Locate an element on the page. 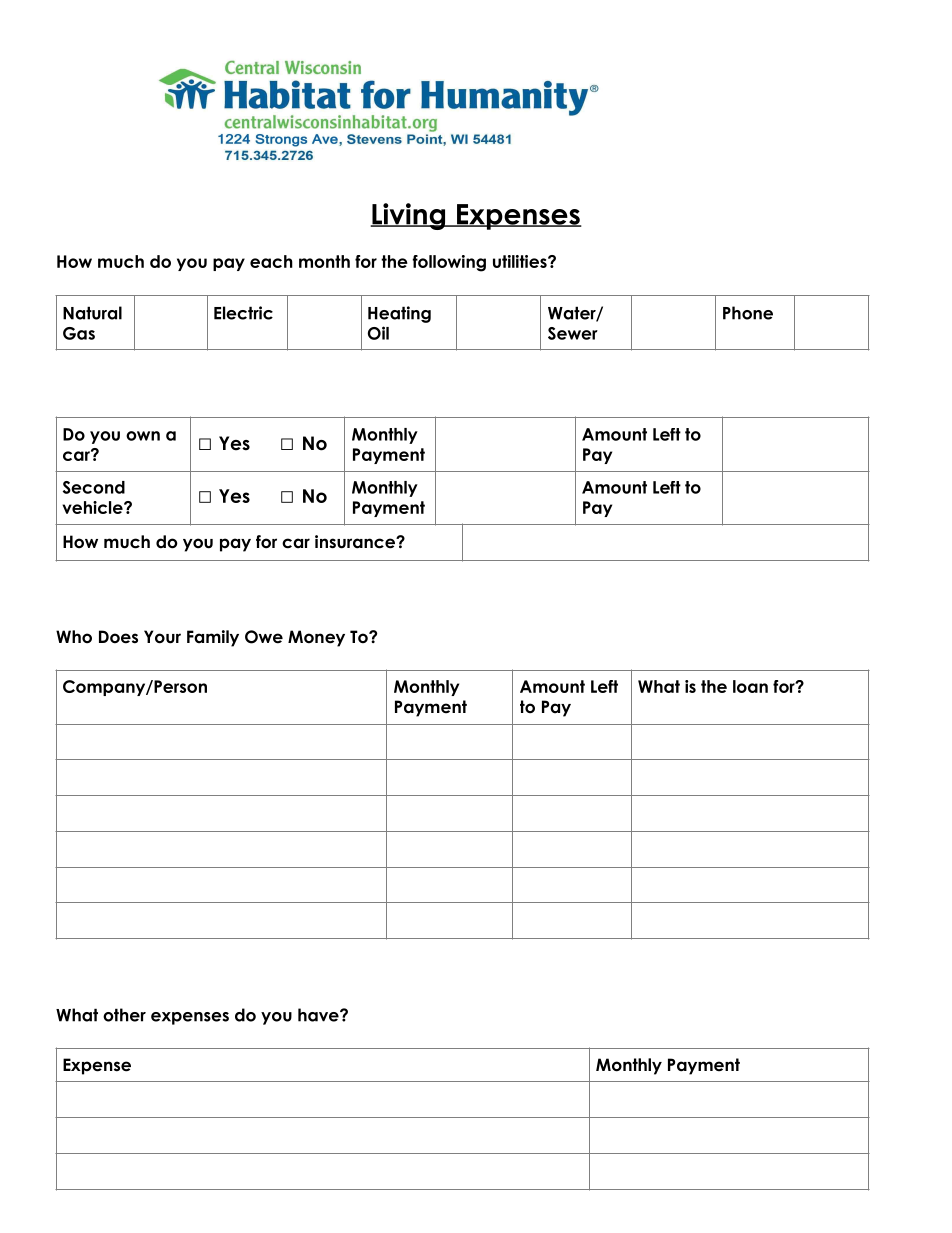  have is located at coordinates (319, 1015).
